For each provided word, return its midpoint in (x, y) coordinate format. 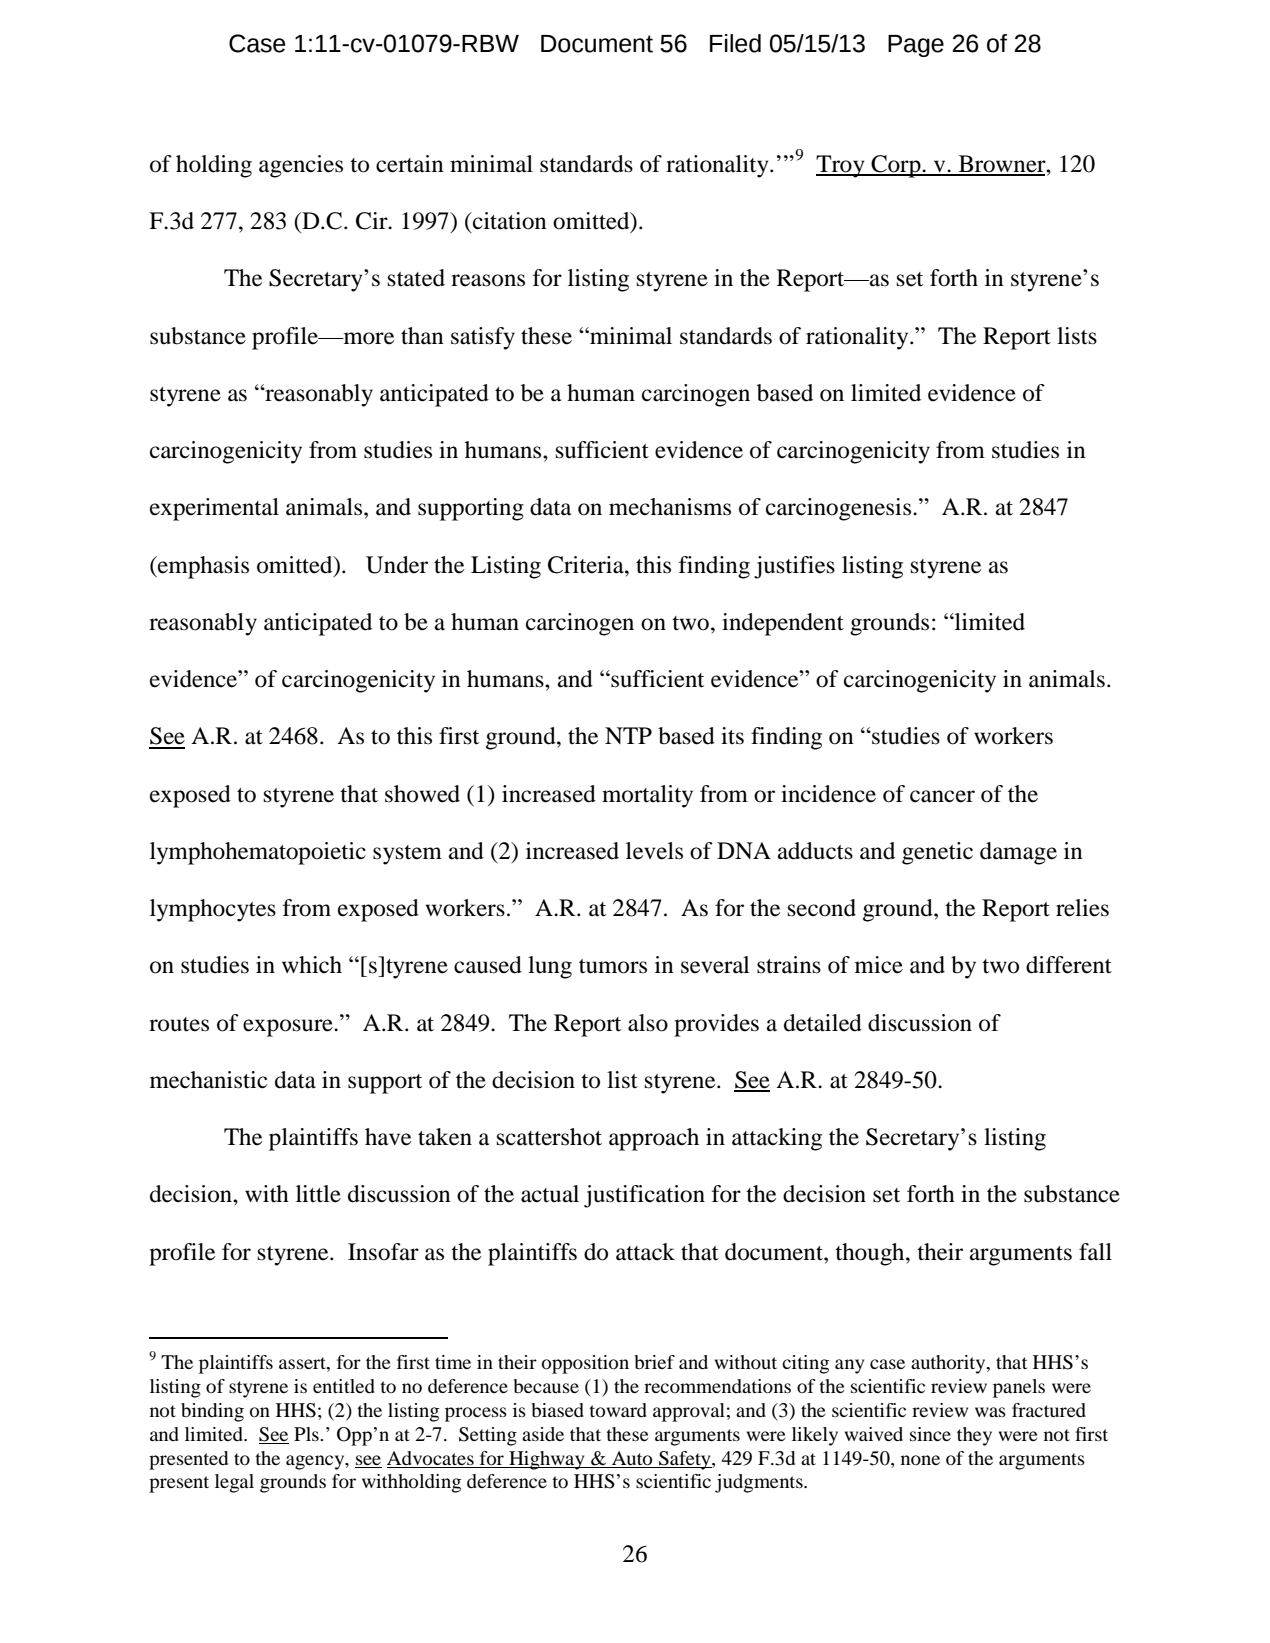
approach (654, 1139)
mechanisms (670, 507)
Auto (632, 1458)
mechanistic (208, 1080)
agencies (301, 166)
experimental (214, 509)
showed (422, 794)
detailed (823, 1023)
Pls (307, 1434)
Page (916, 46)
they (974, 1436)
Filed (735, 43)
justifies (794, 567)
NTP (628, 735)
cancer (942, 796)
